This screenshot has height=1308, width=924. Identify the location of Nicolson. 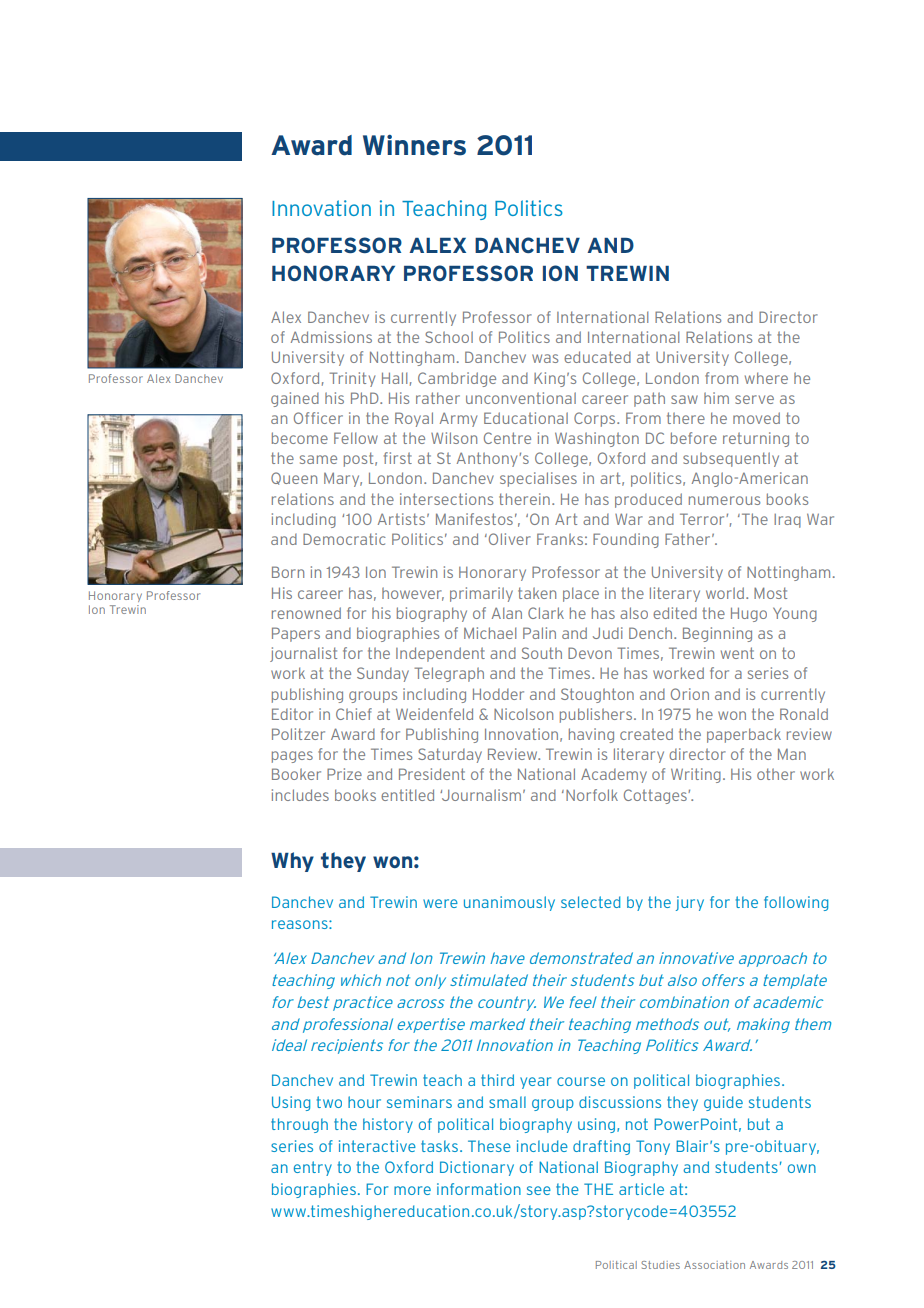
(523, 714).
